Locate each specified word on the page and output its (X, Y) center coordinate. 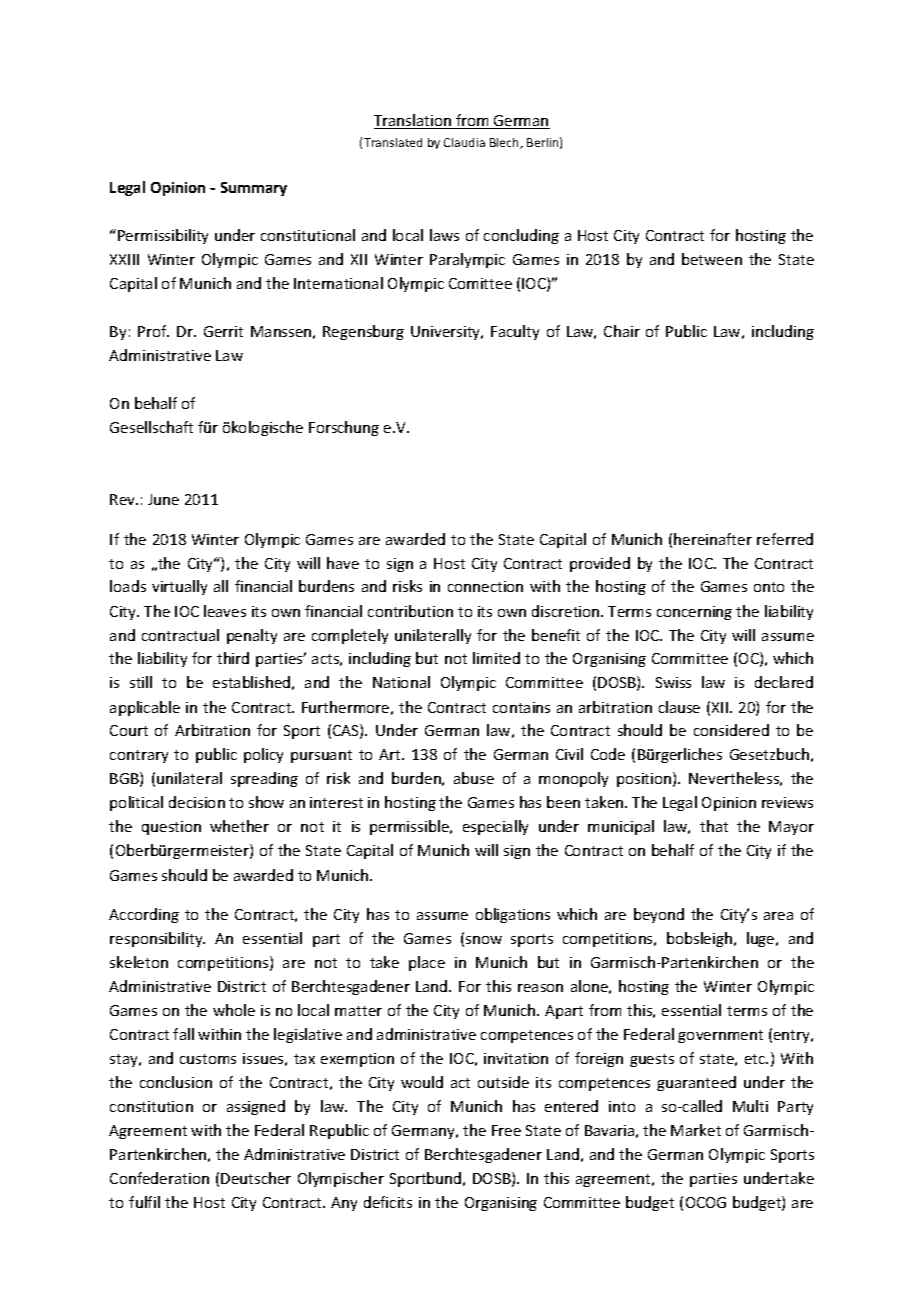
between (712, 259)
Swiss (673, 682)
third (233, 658)
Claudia (464, 142)
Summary (254, 189)
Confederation (159, 1178)
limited (496, 658)
